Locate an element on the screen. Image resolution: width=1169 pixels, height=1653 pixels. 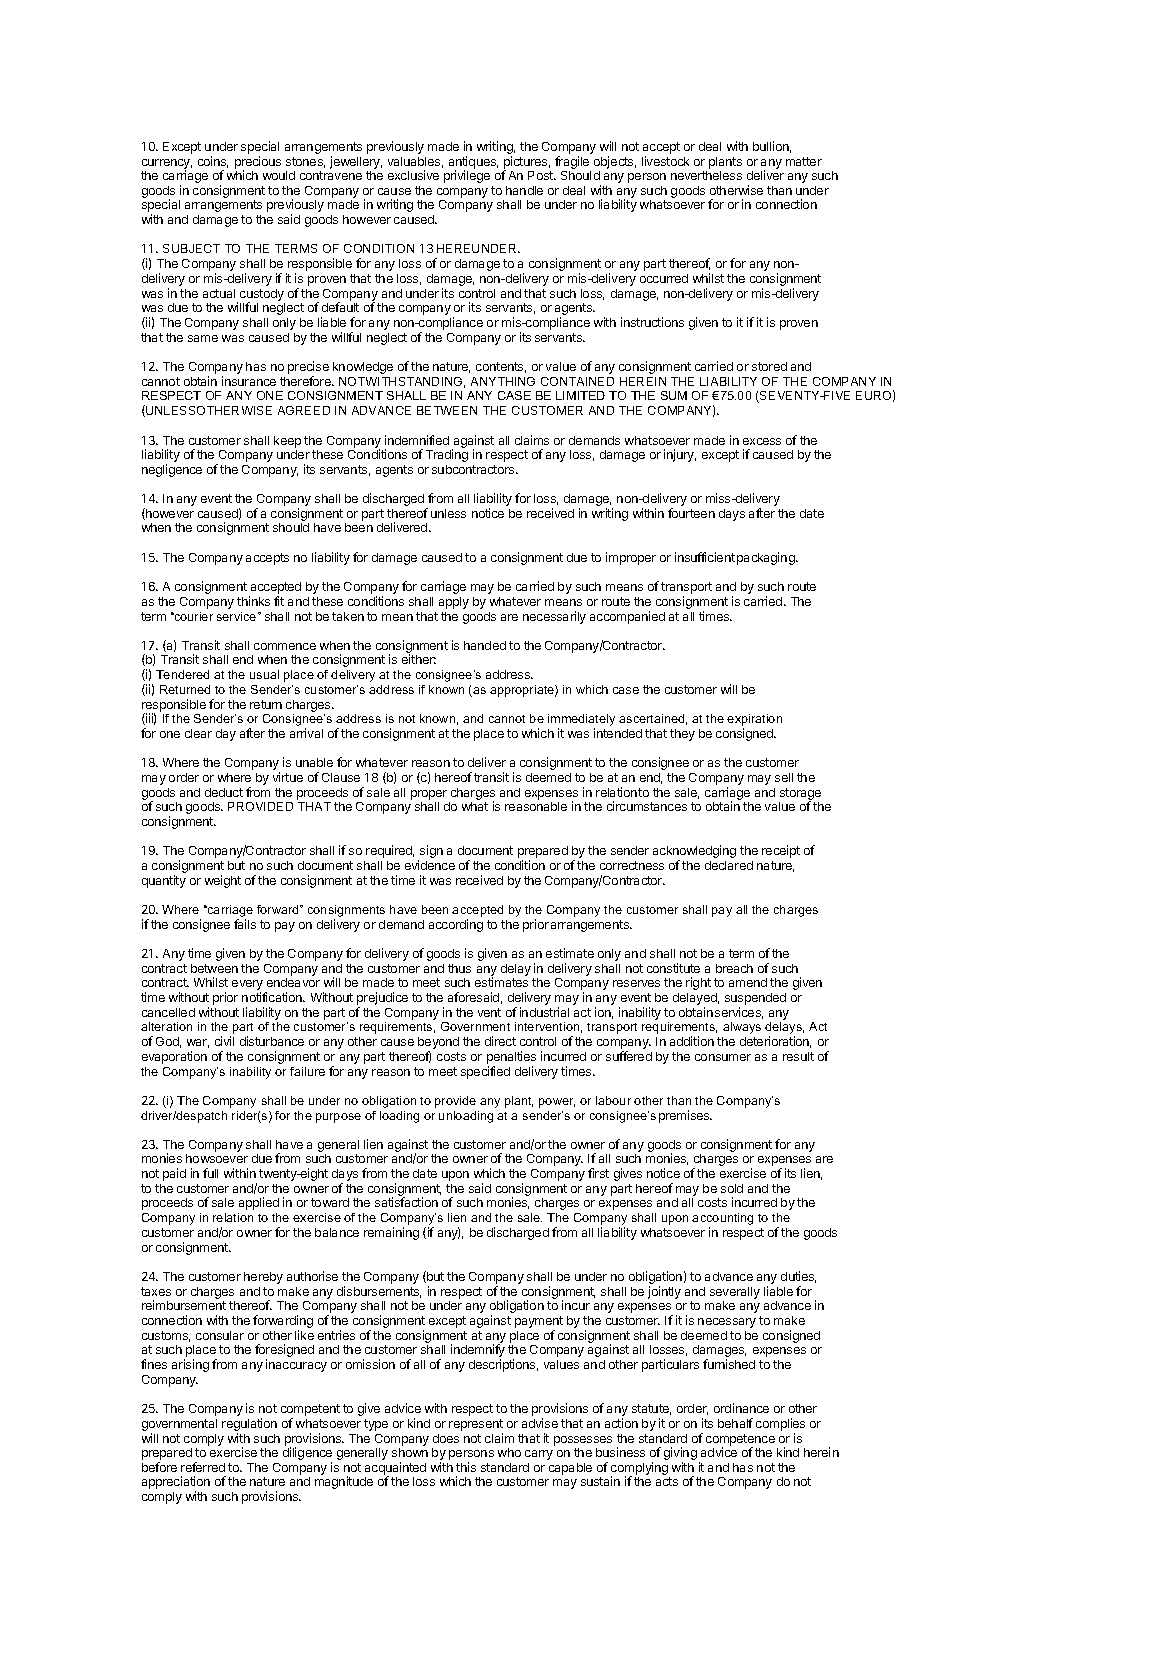
privilege is located at coordinates (467, 176).
